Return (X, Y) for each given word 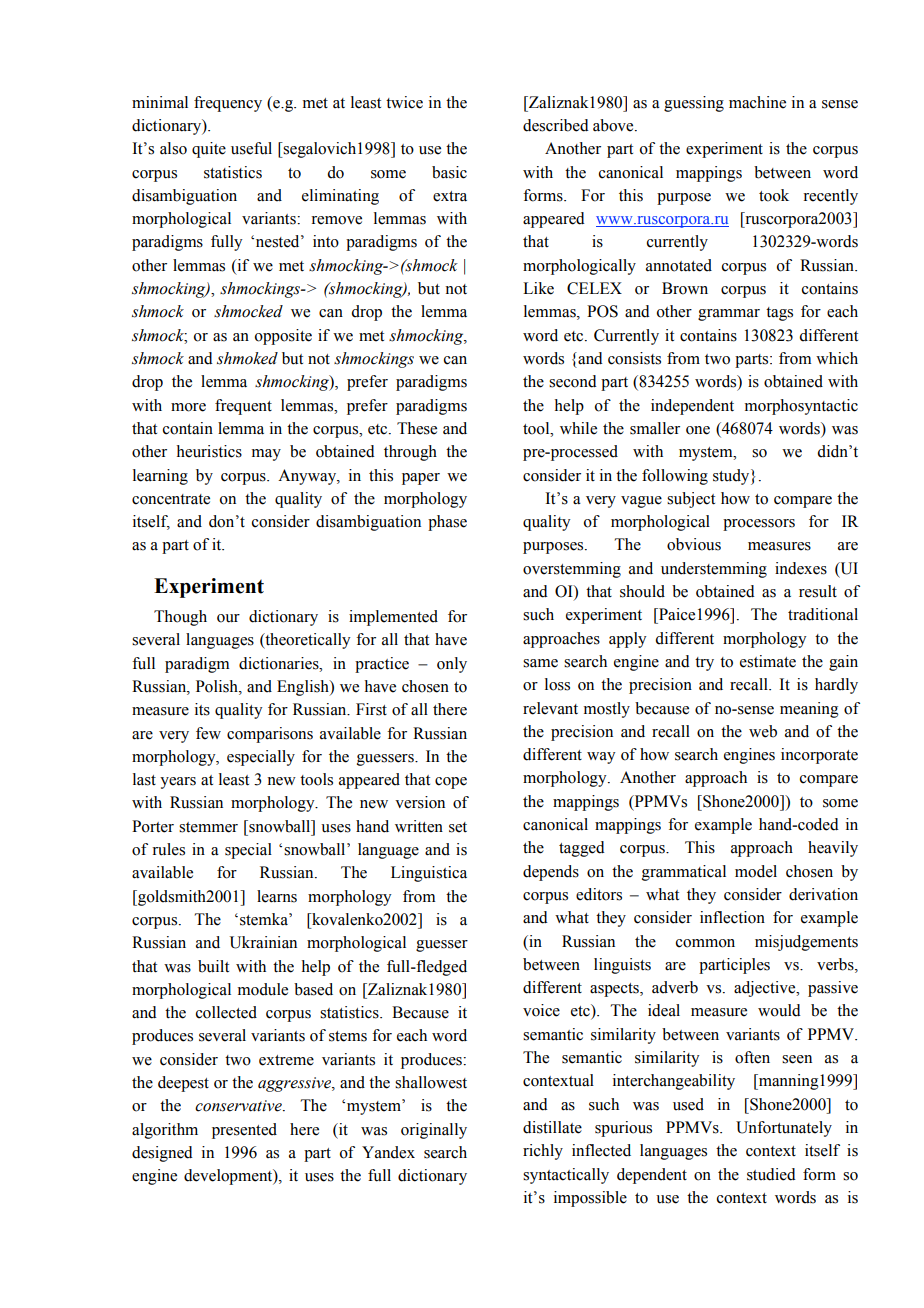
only (452, 665)
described (556, 125)
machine (757, 102)
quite (209, 150)
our (228, 618)
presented (244, 1131)
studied (771, 1174)
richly (543, 1152)
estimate (768, 661)
